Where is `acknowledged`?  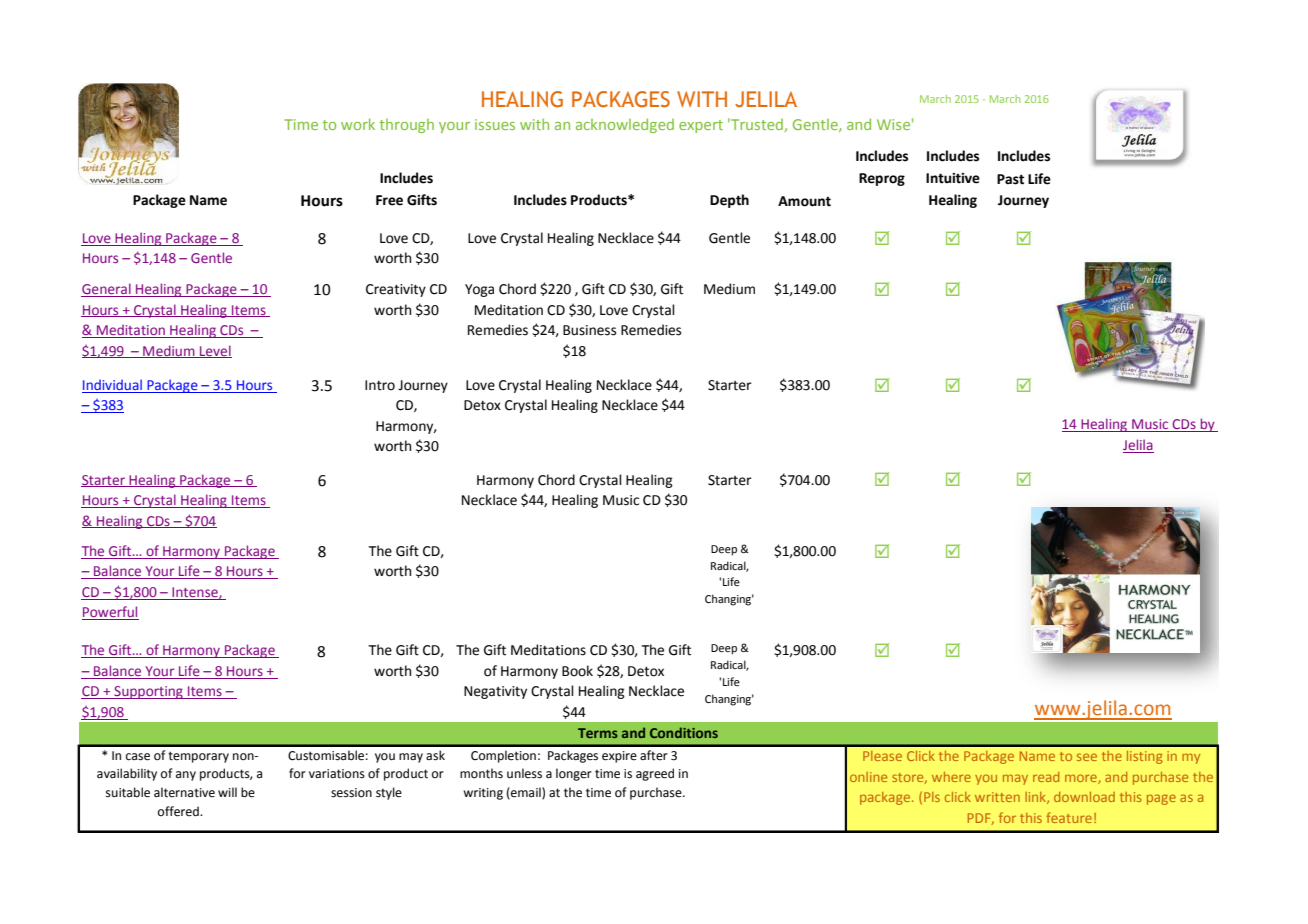 acknowledged is located at coordinates (625, 125).
